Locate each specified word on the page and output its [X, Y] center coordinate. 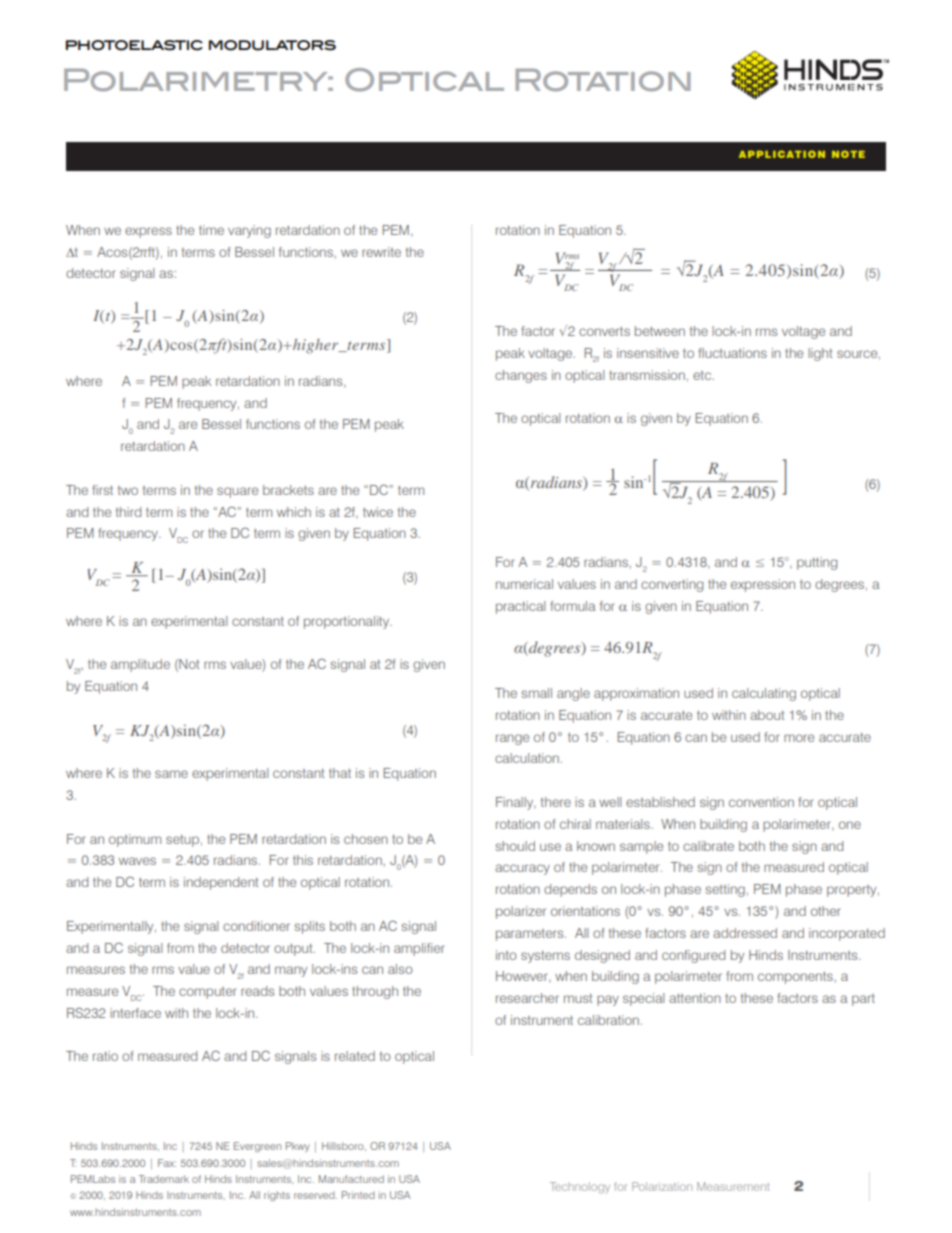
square [237, 492]
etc [703, 375]
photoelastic [134, 45]
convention [761, 802]
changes [521, 376]
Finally [516, 803]
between [660, 331]
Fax [167, 1163]
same [171, 774]
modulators [272, 45]
